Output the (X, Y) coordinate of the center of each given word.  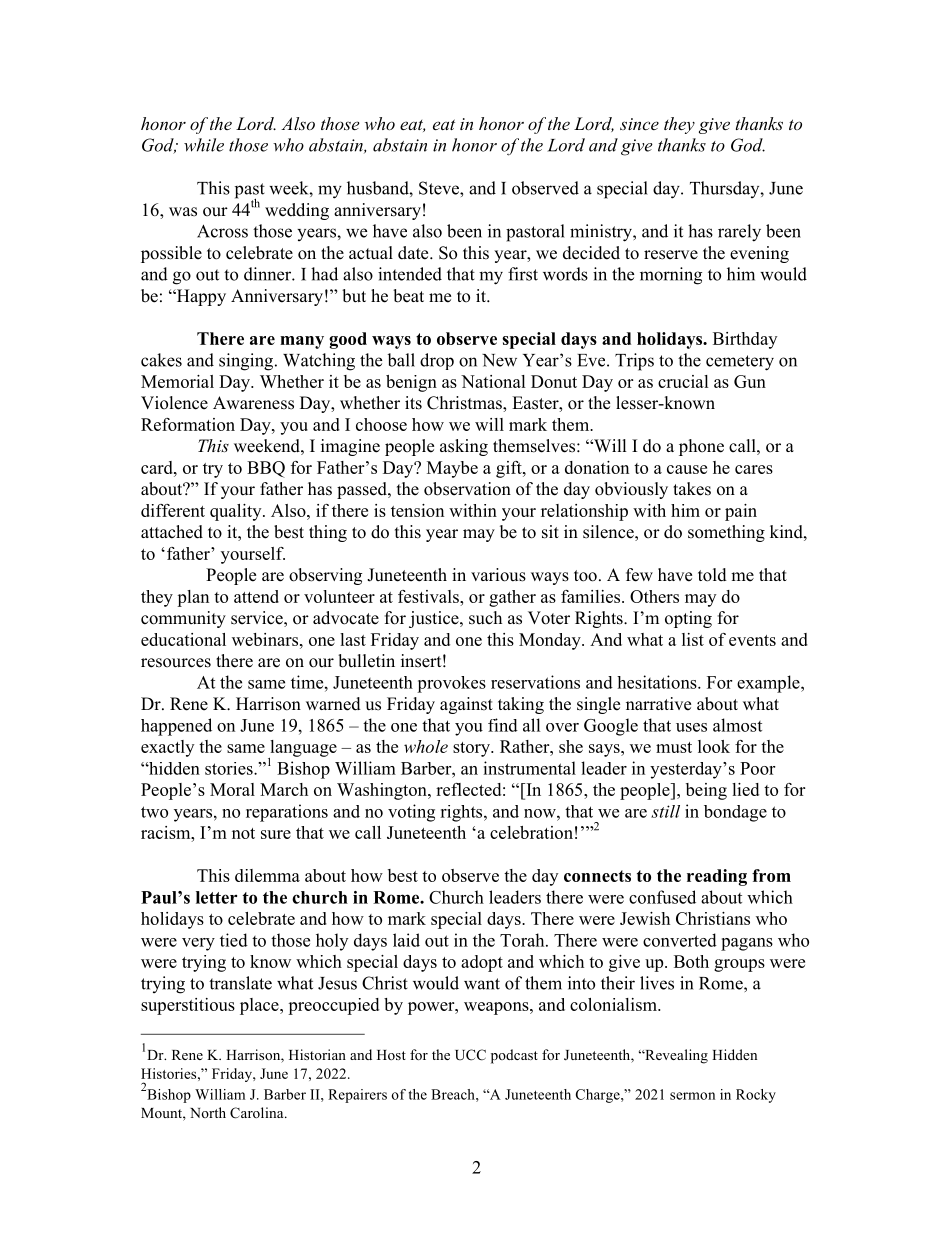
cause (687, 469)
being (706, 791)
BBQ (266, 469)
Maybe (452, 469)
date (414, 253)
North (208, 1112)
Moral (232, 789)
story (472, 749)
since (639, 124)
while (204, 145)
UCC (470, 1055)
